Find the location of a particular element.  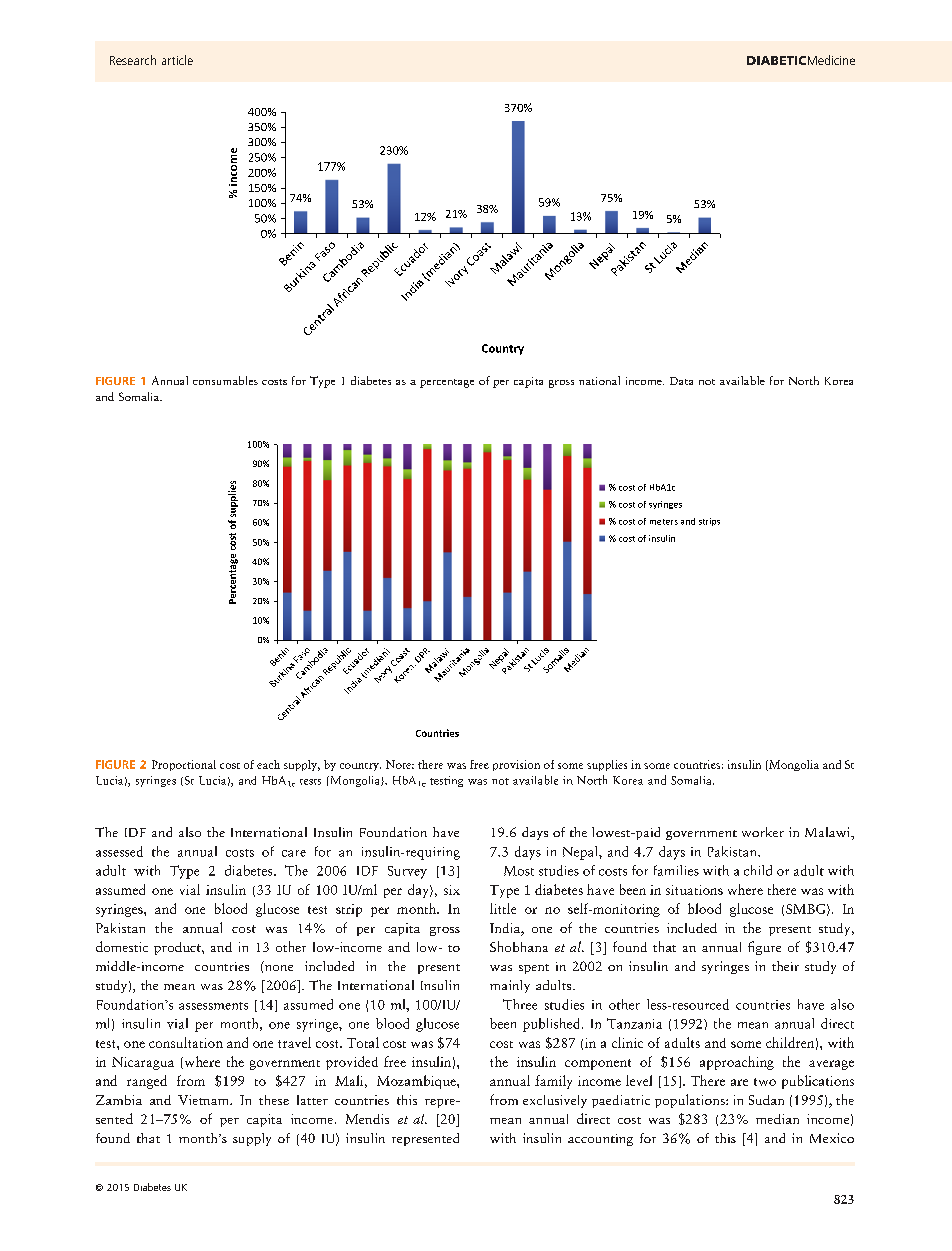

Data is located at coordinates (681, 381).
